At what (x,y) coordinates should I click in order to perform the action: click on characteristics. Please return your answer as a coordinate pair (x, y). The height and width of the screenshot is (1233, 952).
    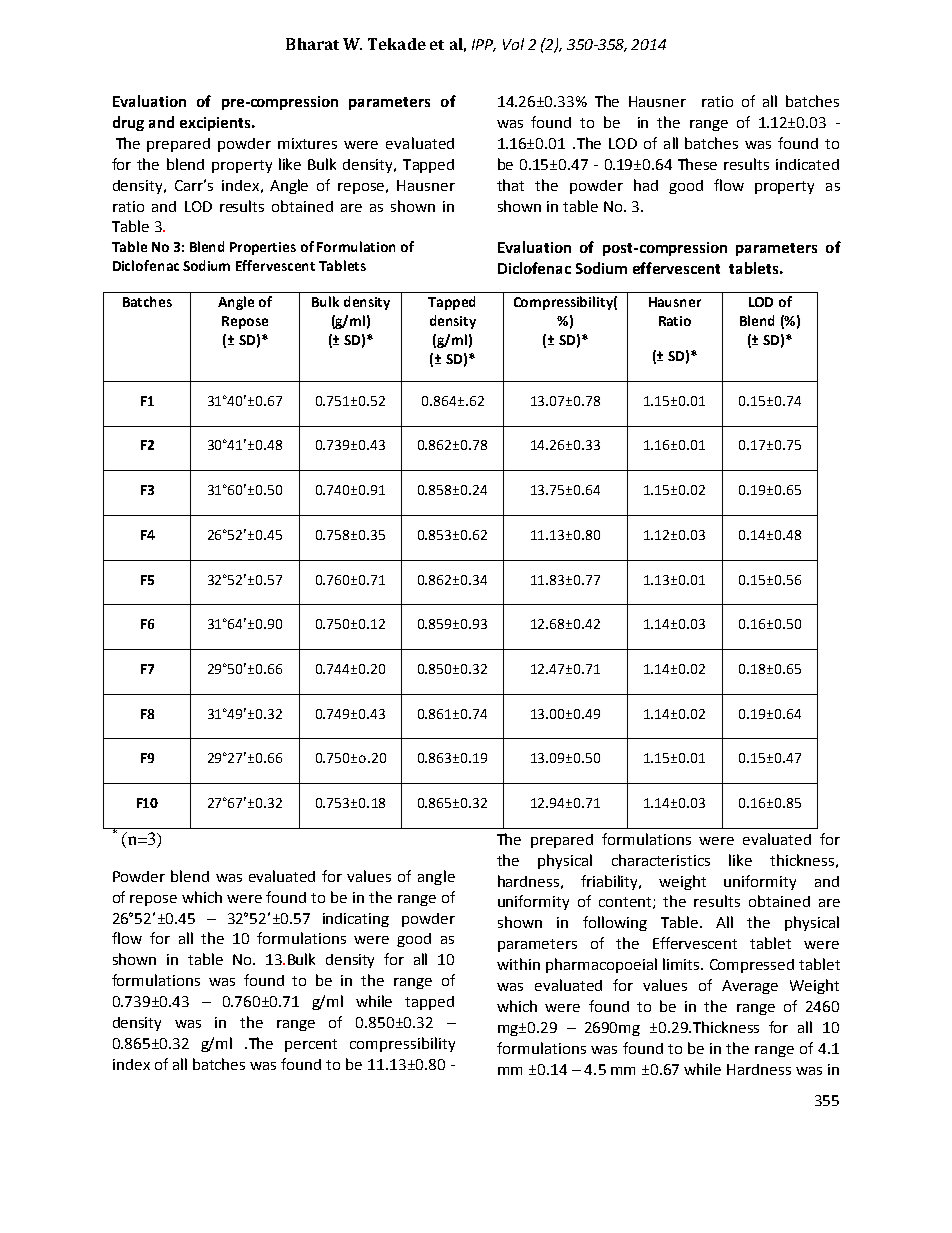
    Looking at the image, I should click on (661, 860).
